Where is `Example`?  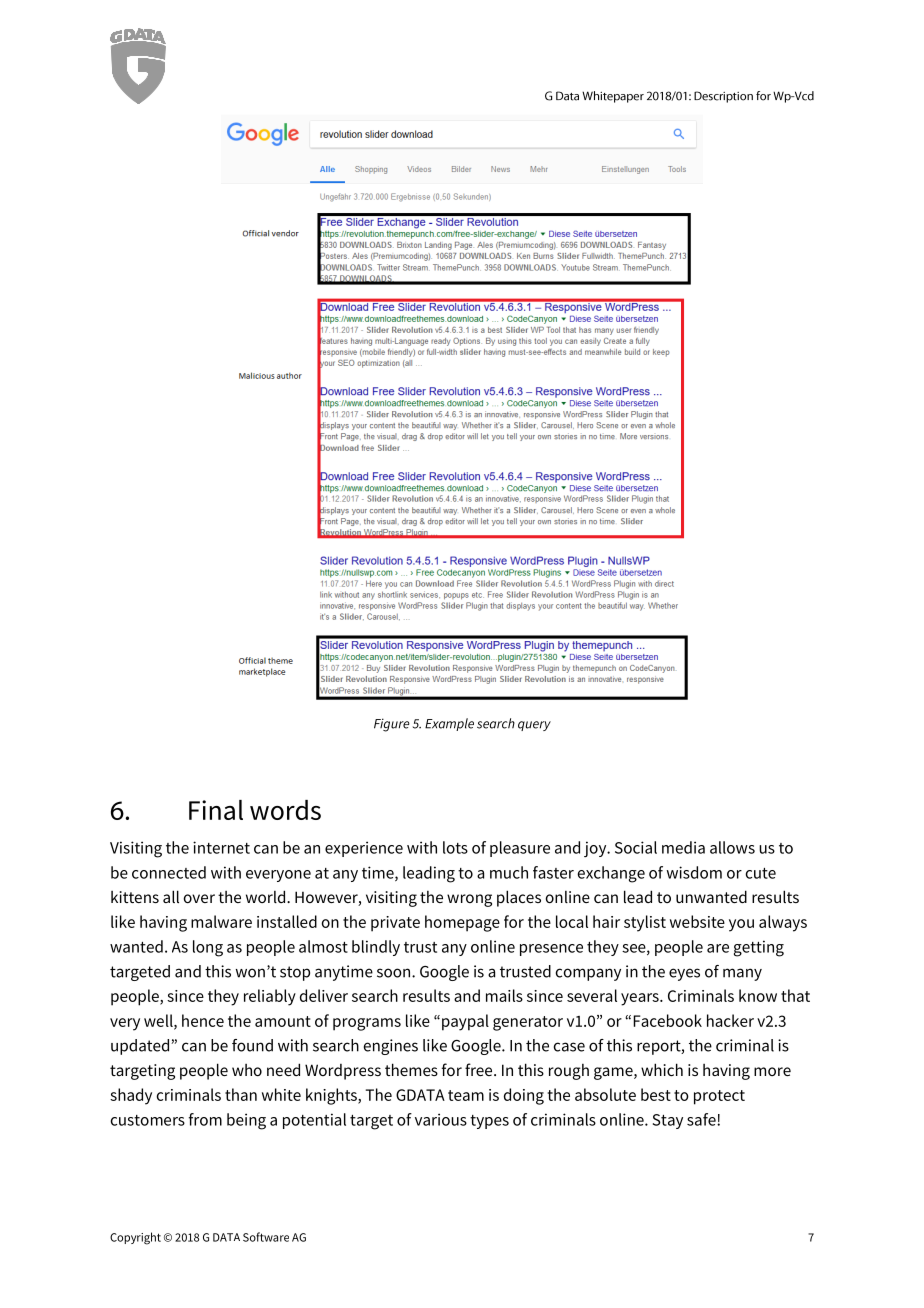
Example is located at coordinates (449, 724).
